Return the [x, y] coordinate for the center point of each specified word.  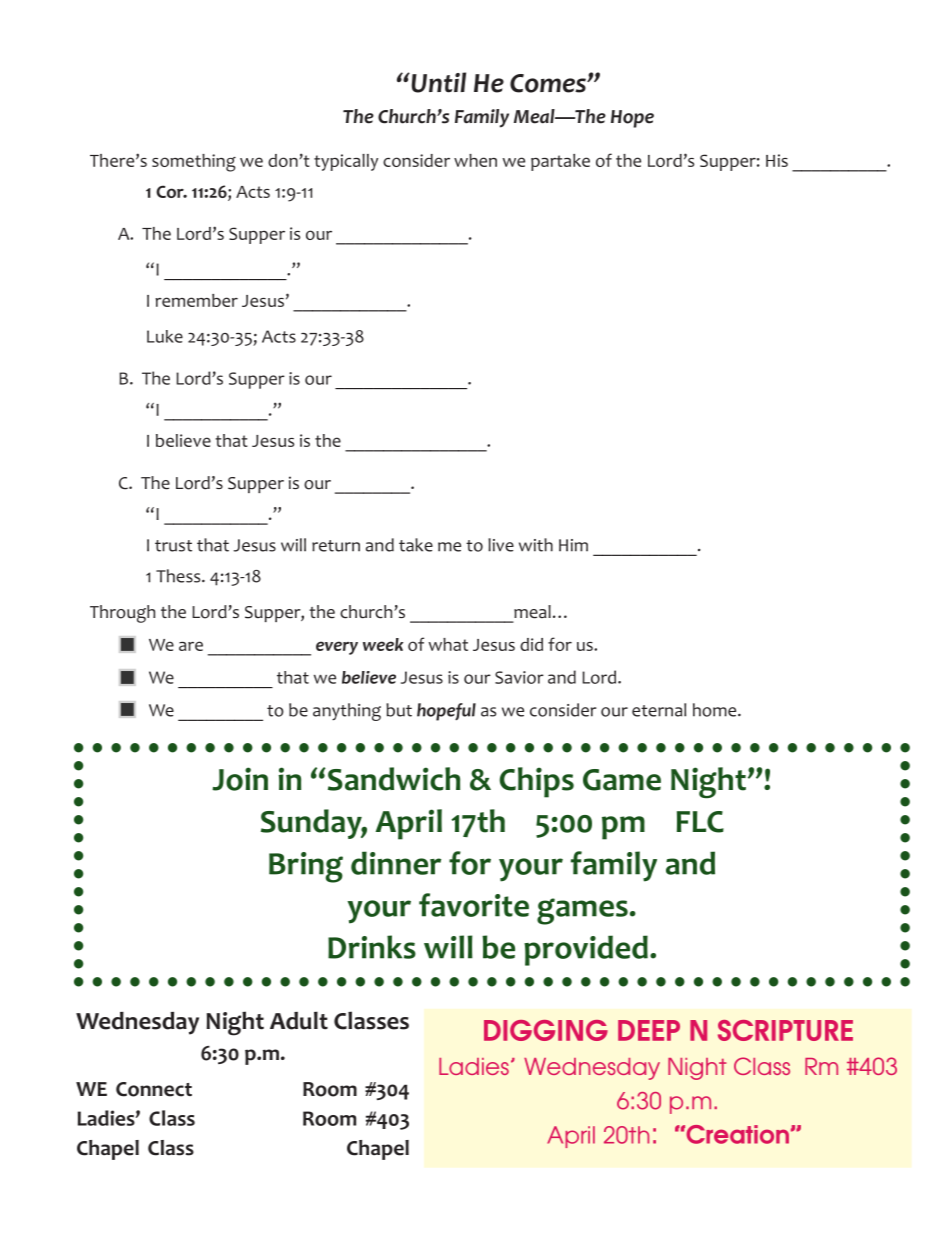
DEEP [649, 1030]
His [777, 160]
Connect [154, 1089]
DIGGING [546, 1030]
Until [437, 82]
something [194, 163]
